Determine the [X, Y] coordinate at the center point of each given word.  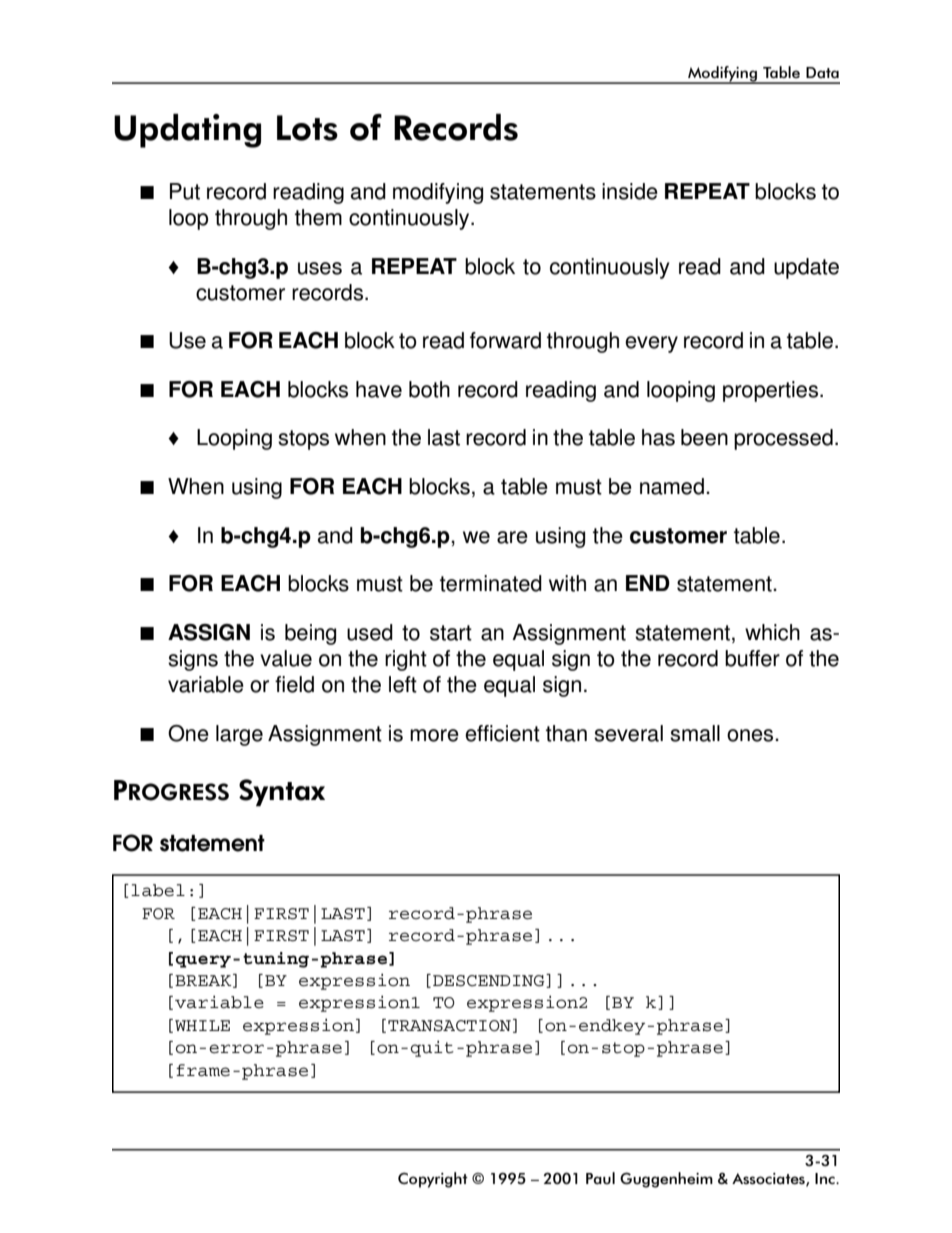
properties [770, 391]
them [318, 217]
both [429, 389]
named [672, 486]
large [239, 735]
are [512, 537]
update [806, 268]
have [379, 389]
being [310, 634]
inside [630, 191]
